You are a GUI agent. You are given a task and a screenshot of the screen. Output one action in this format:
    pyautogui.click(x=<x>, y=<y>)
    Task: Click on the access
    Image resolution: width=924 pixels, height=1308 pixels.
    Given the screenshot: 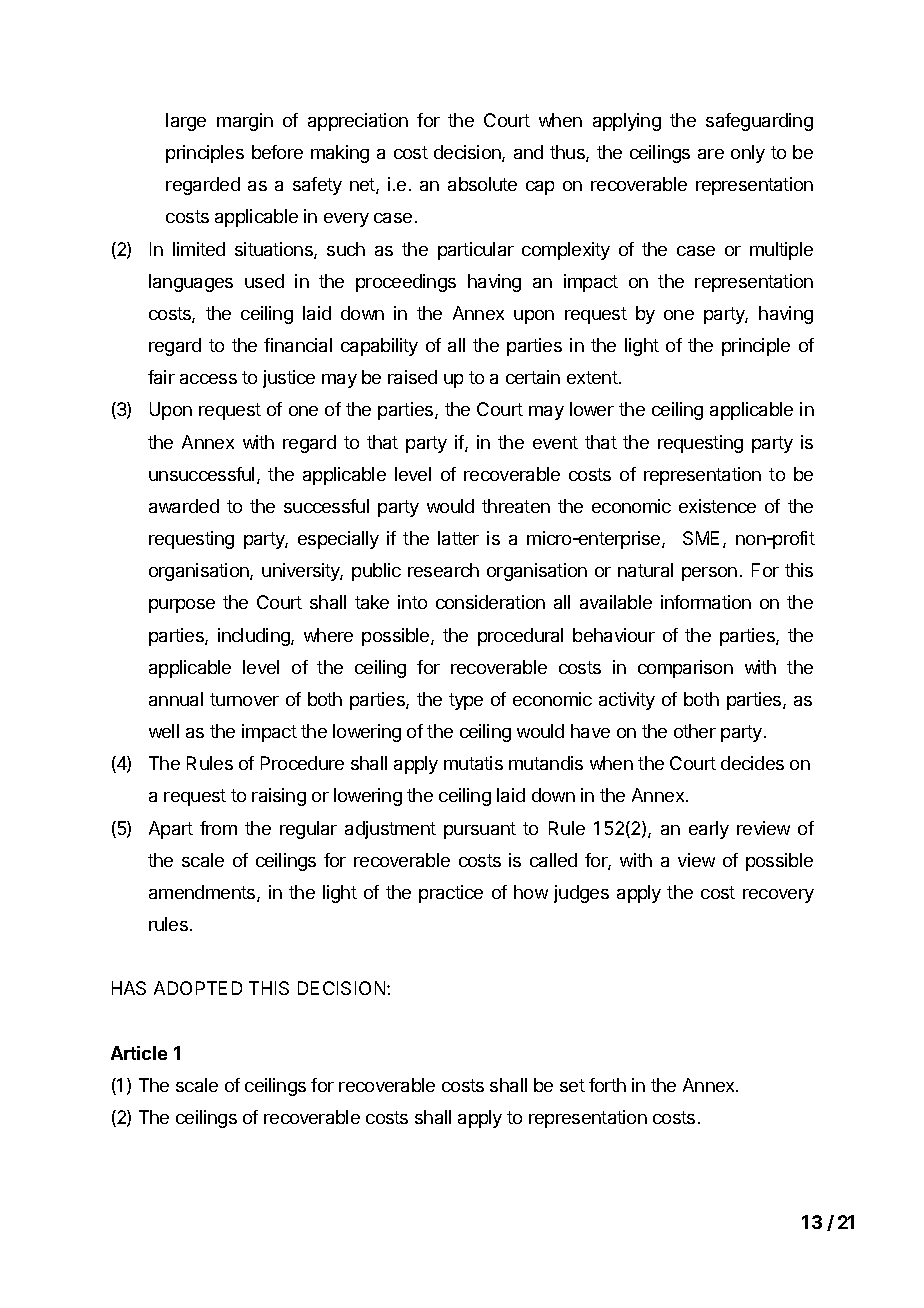 What is the action you would take?
    pyautogui.click(x=208, y=379)
